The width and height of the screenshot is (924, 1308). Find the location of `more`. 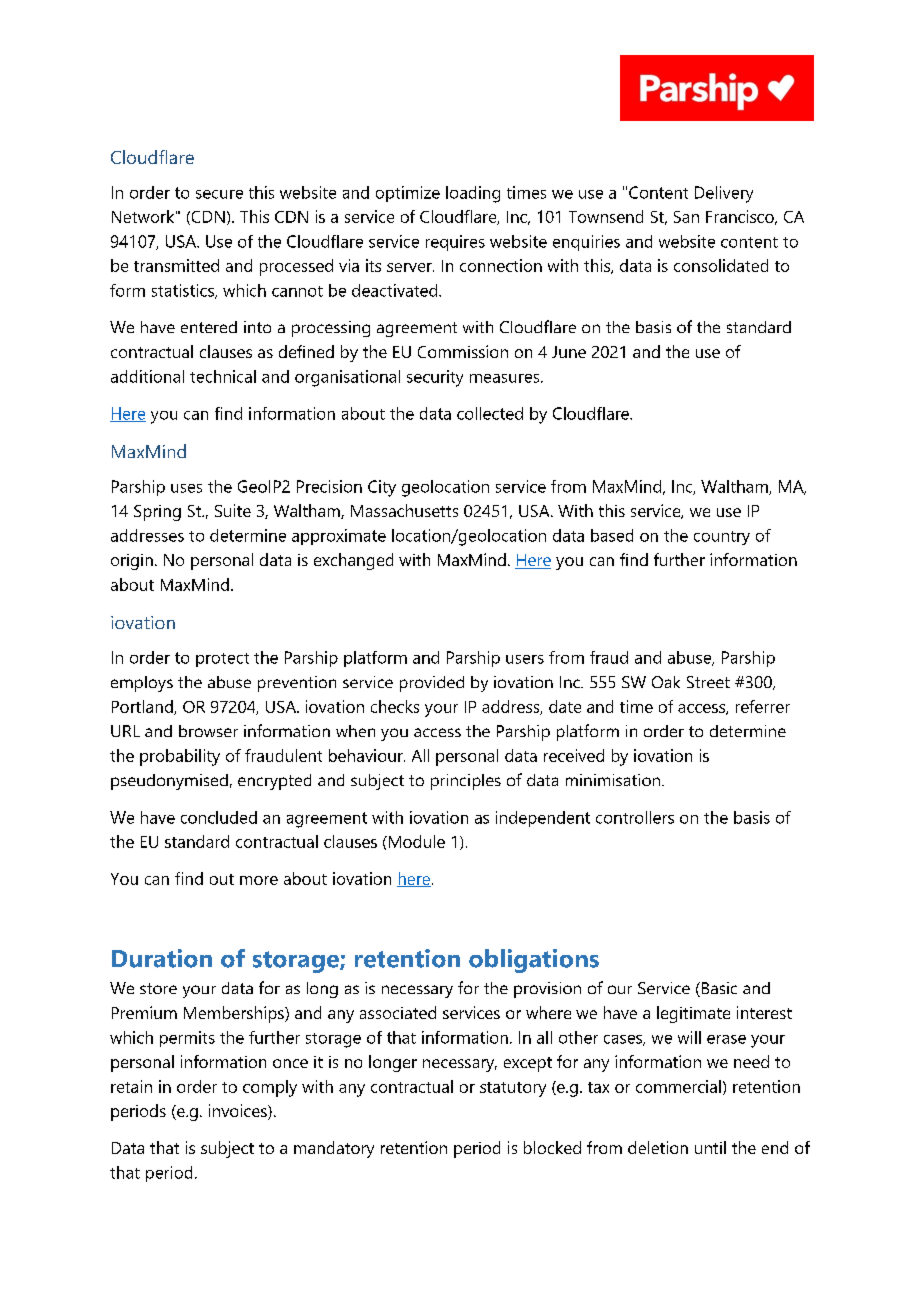

more is located at coordinates (259, 880).
